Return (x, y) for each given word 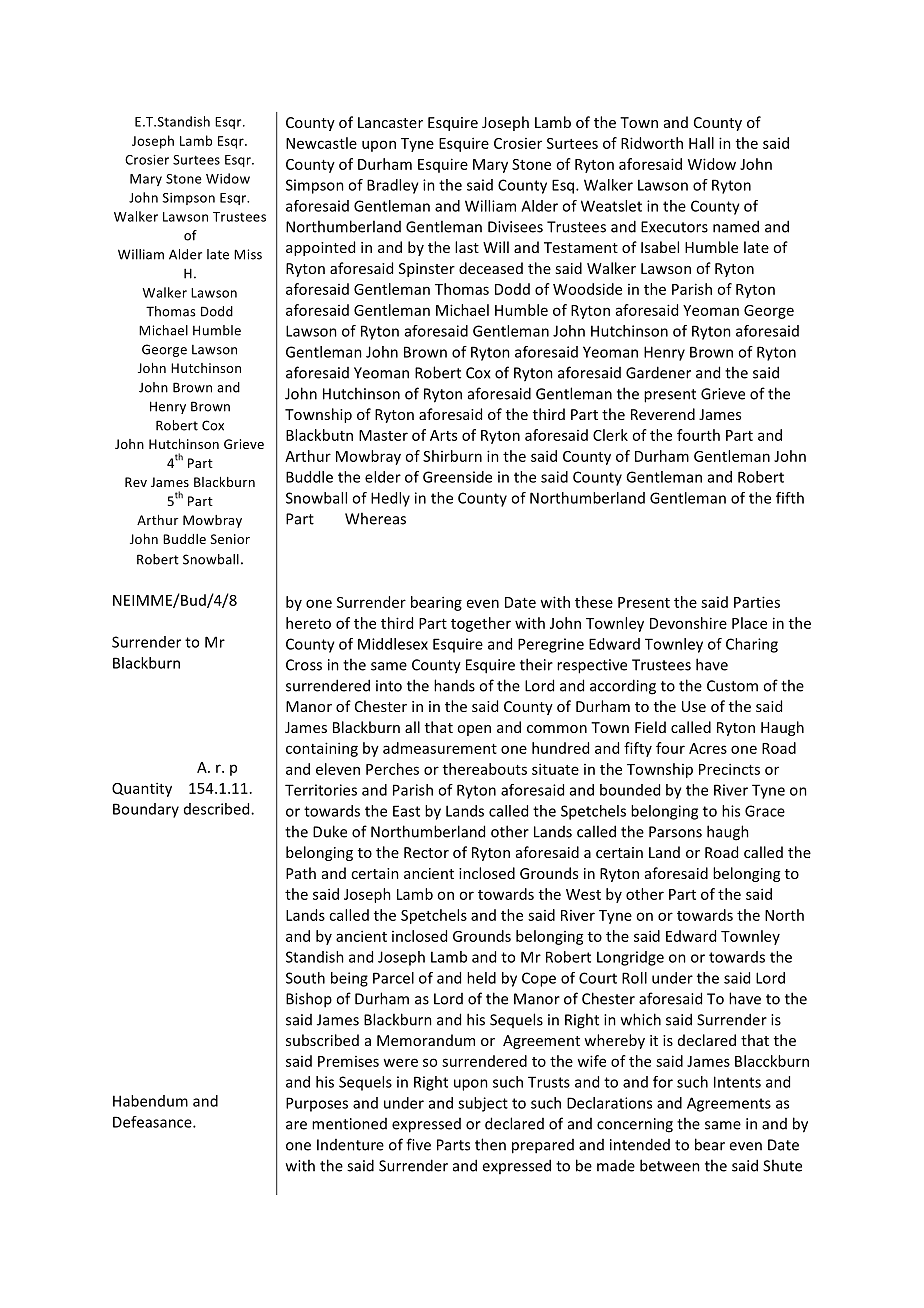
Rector (426, 852)
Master (383, 435)
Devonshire (688, 623)
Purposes (317, 1104)
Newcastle (321, 143)
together (481, 624)
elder (383, 477)
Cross (304, 665)
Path (301, 873)
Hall (701, 143)
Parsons (675, 832)
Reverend (663, 414)
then (490, 1144)
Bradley (393, 186)
